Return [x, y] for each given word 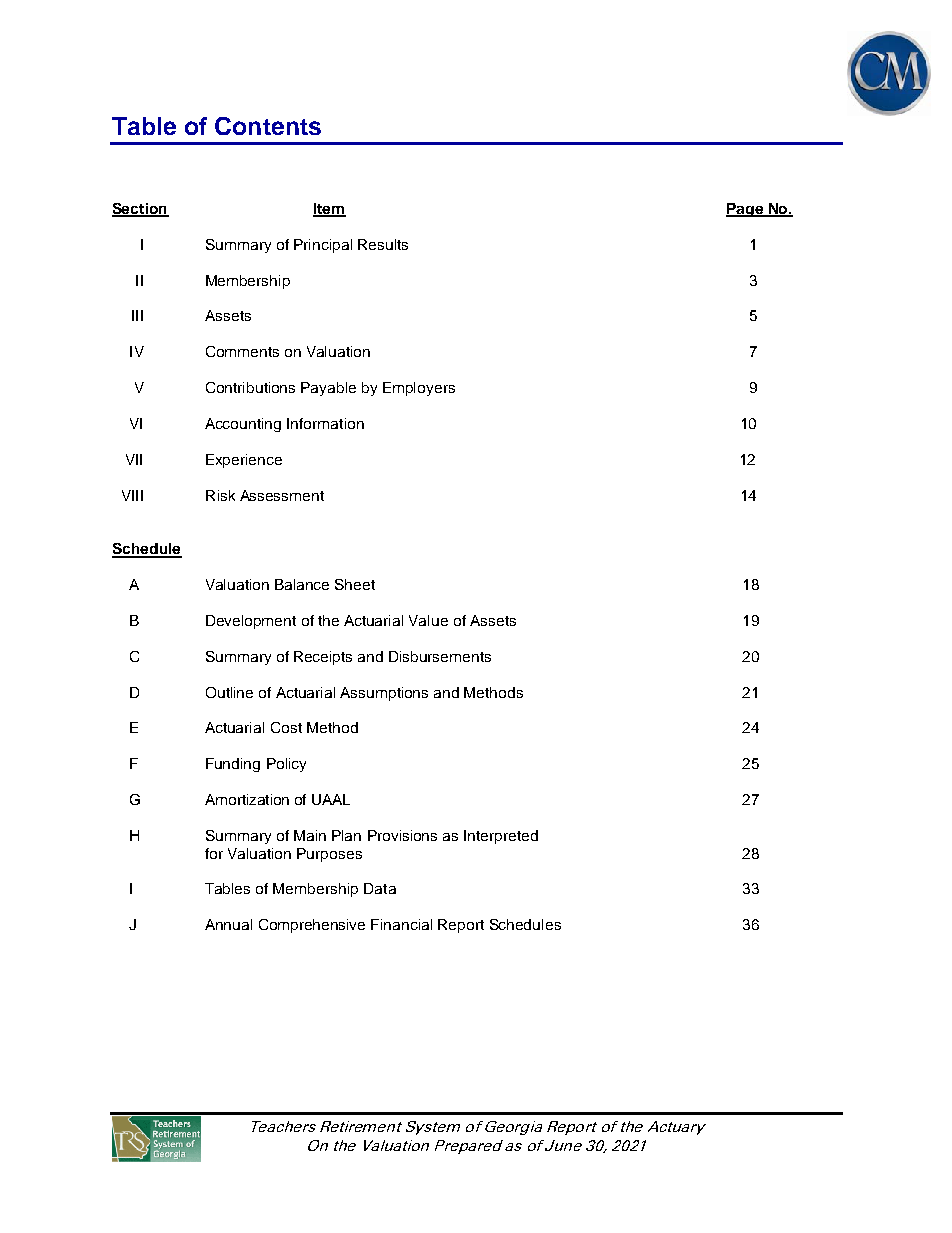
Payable [328, 389]
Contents [268, 126]
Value [428, 620]
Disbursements [440, 656]
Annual [228, 924]
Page [745, 210]
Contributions [250, 387]
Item [329, 210]
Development [251, 622]
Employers [419, 389]
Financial [401, 924]
